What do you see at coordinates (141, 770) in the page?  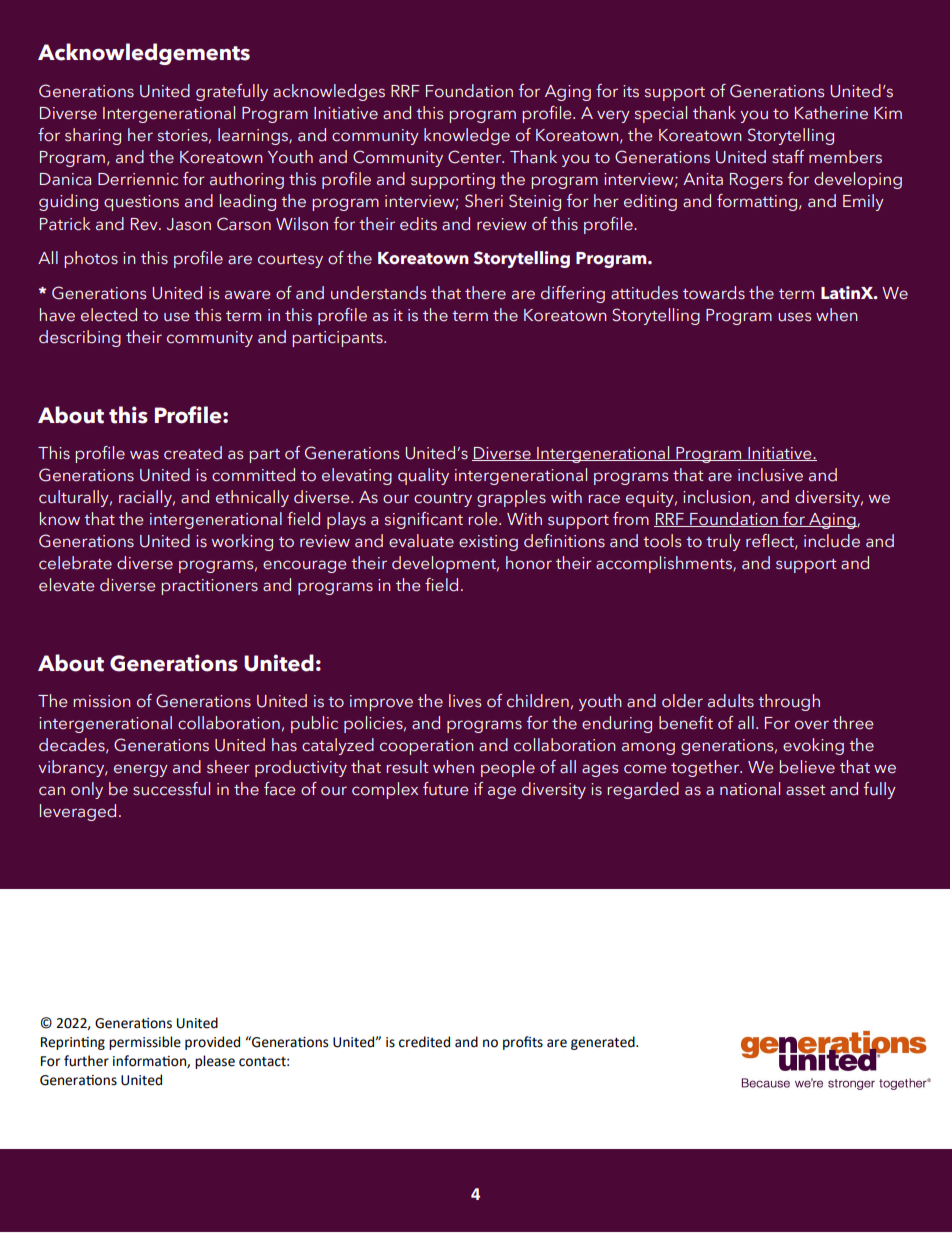 I see `energy` at bounding box center [141, 770].
